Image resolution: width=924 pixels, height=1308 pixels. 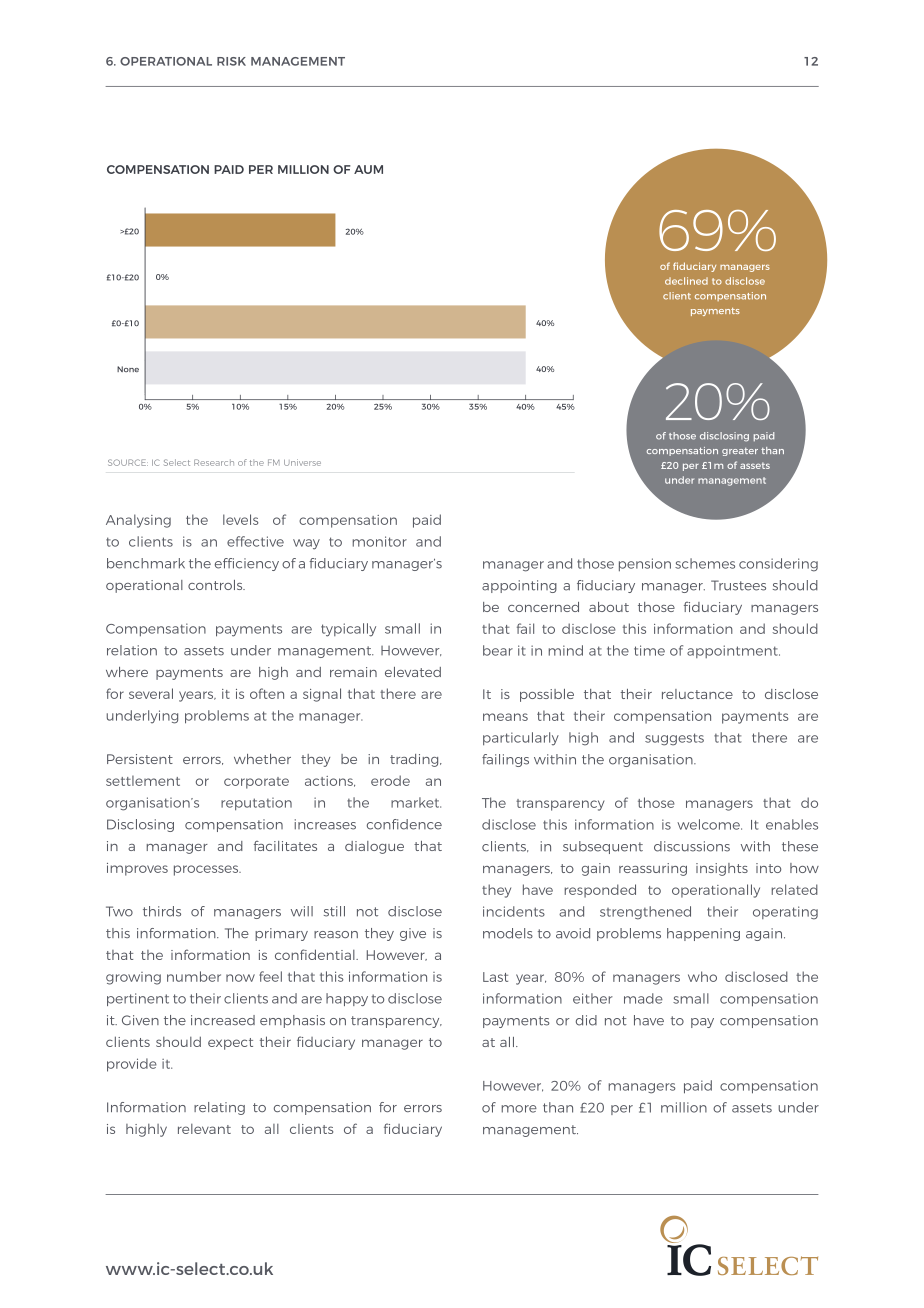 What do you see at coordinates (740, 452) in the image?
I see `greater` at bounding box center [740, 452].
